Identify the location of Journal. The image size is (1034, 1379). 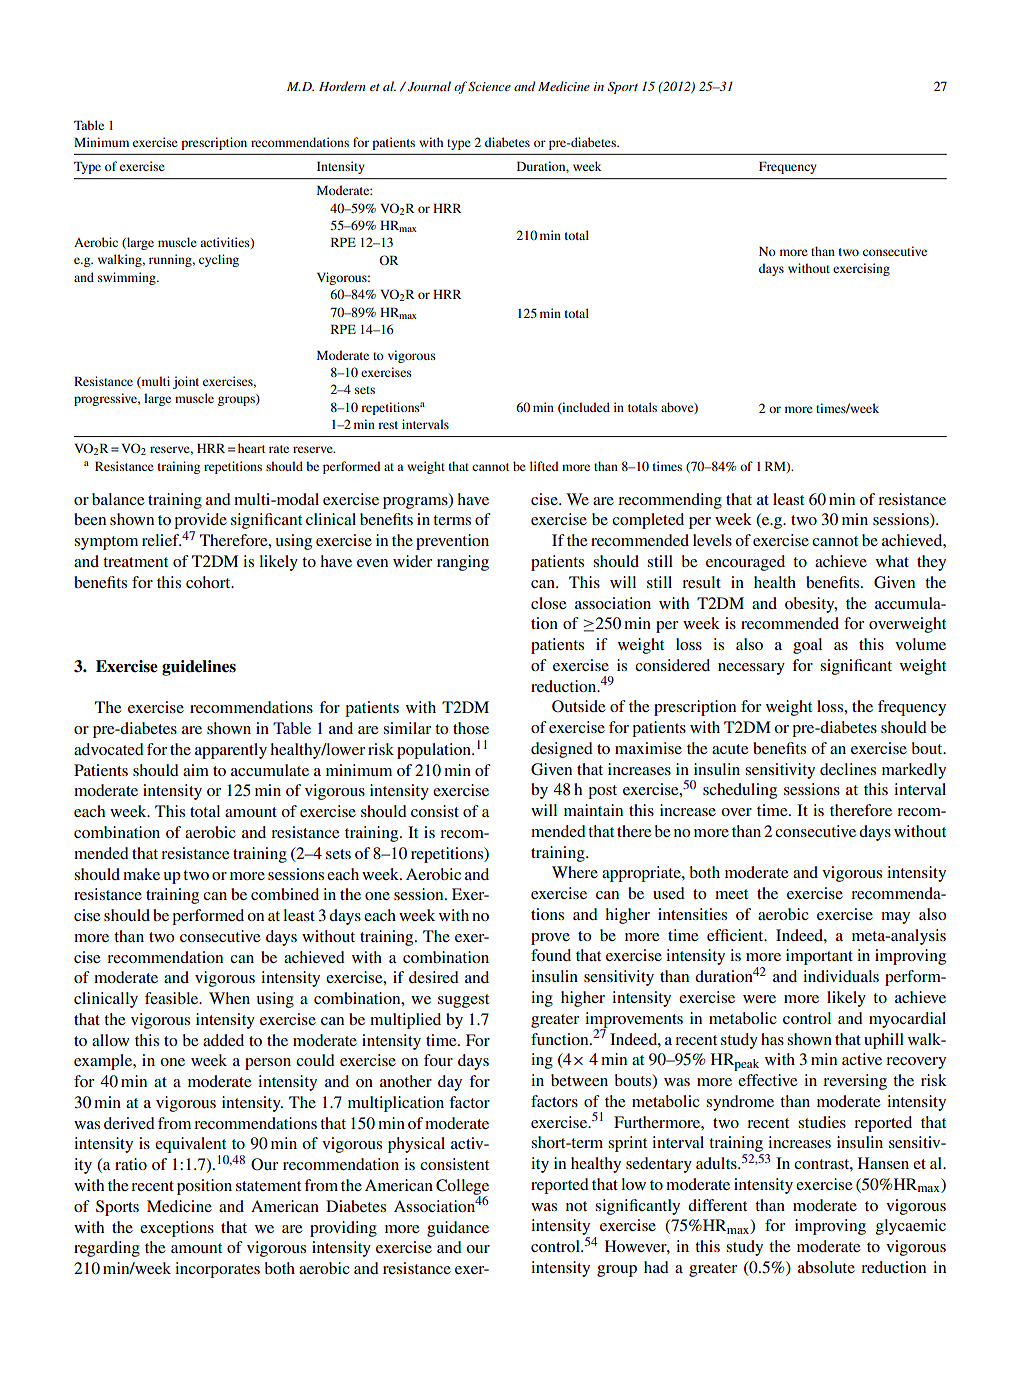
(429, 86).
